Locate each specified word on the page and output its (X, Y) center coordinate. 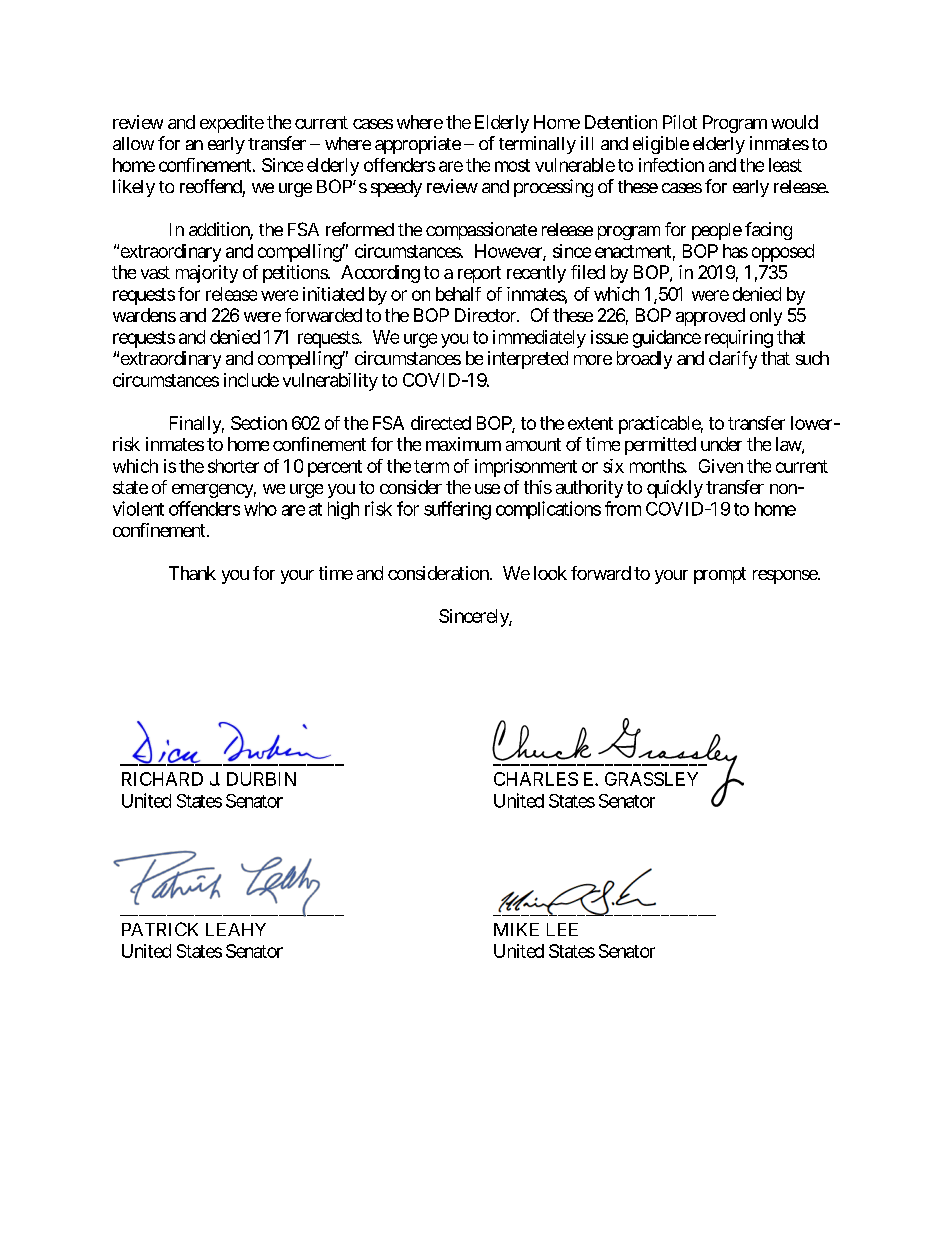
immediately (539, 339)
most (512, 165)
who (260, 509)
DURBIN (261, 779)
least (785, 165)
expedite (232, 124)
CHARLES (536, 779)
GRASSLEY (651, 779)
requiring (739, 339)
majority (207, 274)
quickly (675, 489)
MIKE (516, 929)
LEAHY (236, 929)
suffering (457, 510)
